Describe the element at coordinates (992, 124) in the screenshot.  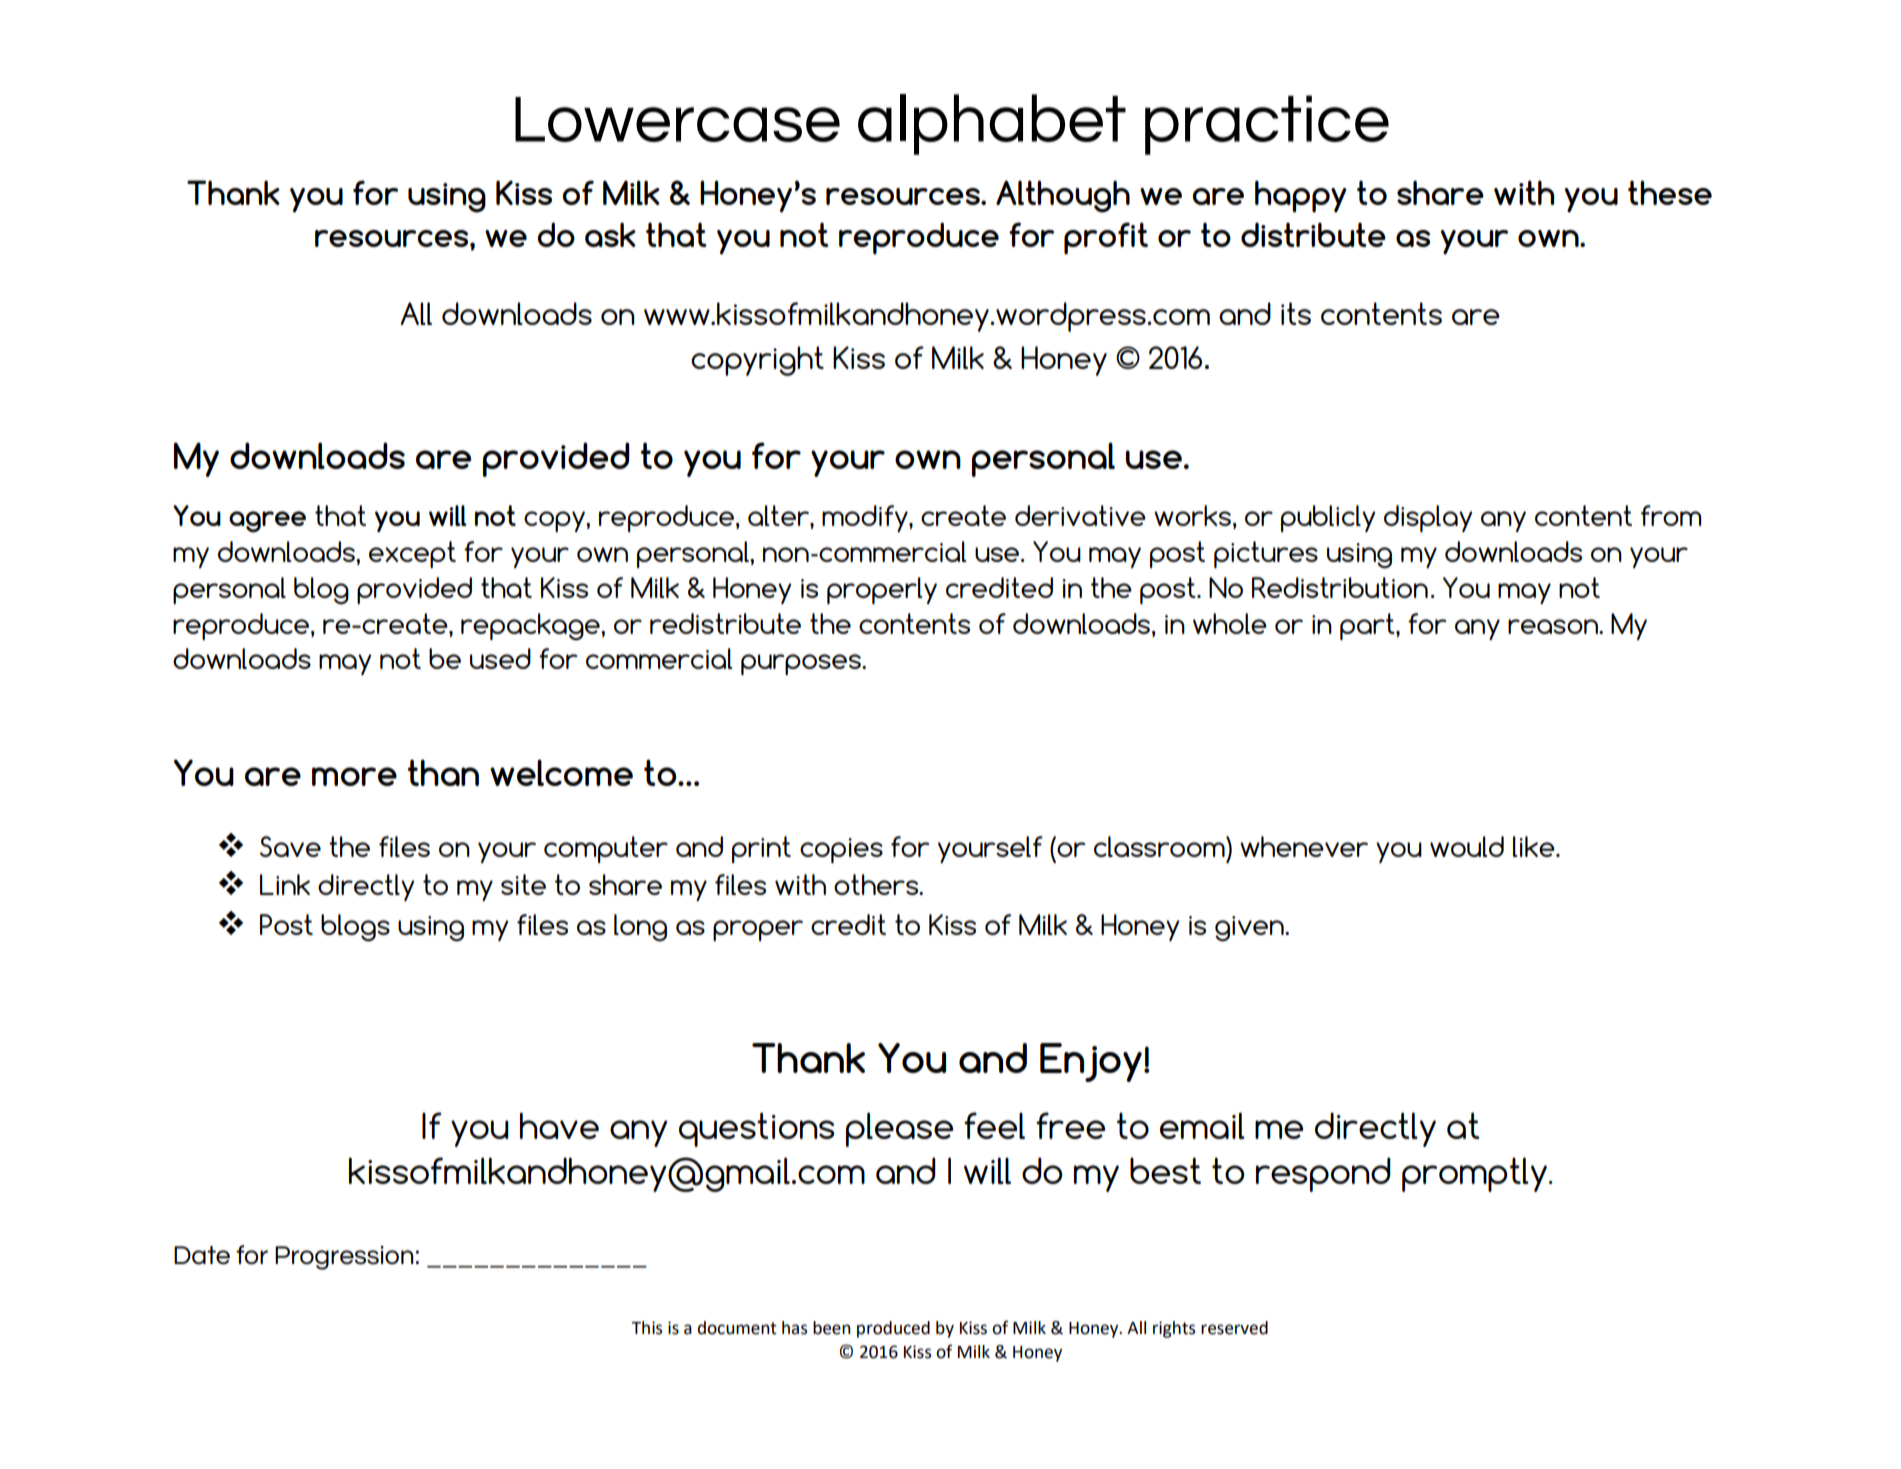
I see `alphabet` at that location.
